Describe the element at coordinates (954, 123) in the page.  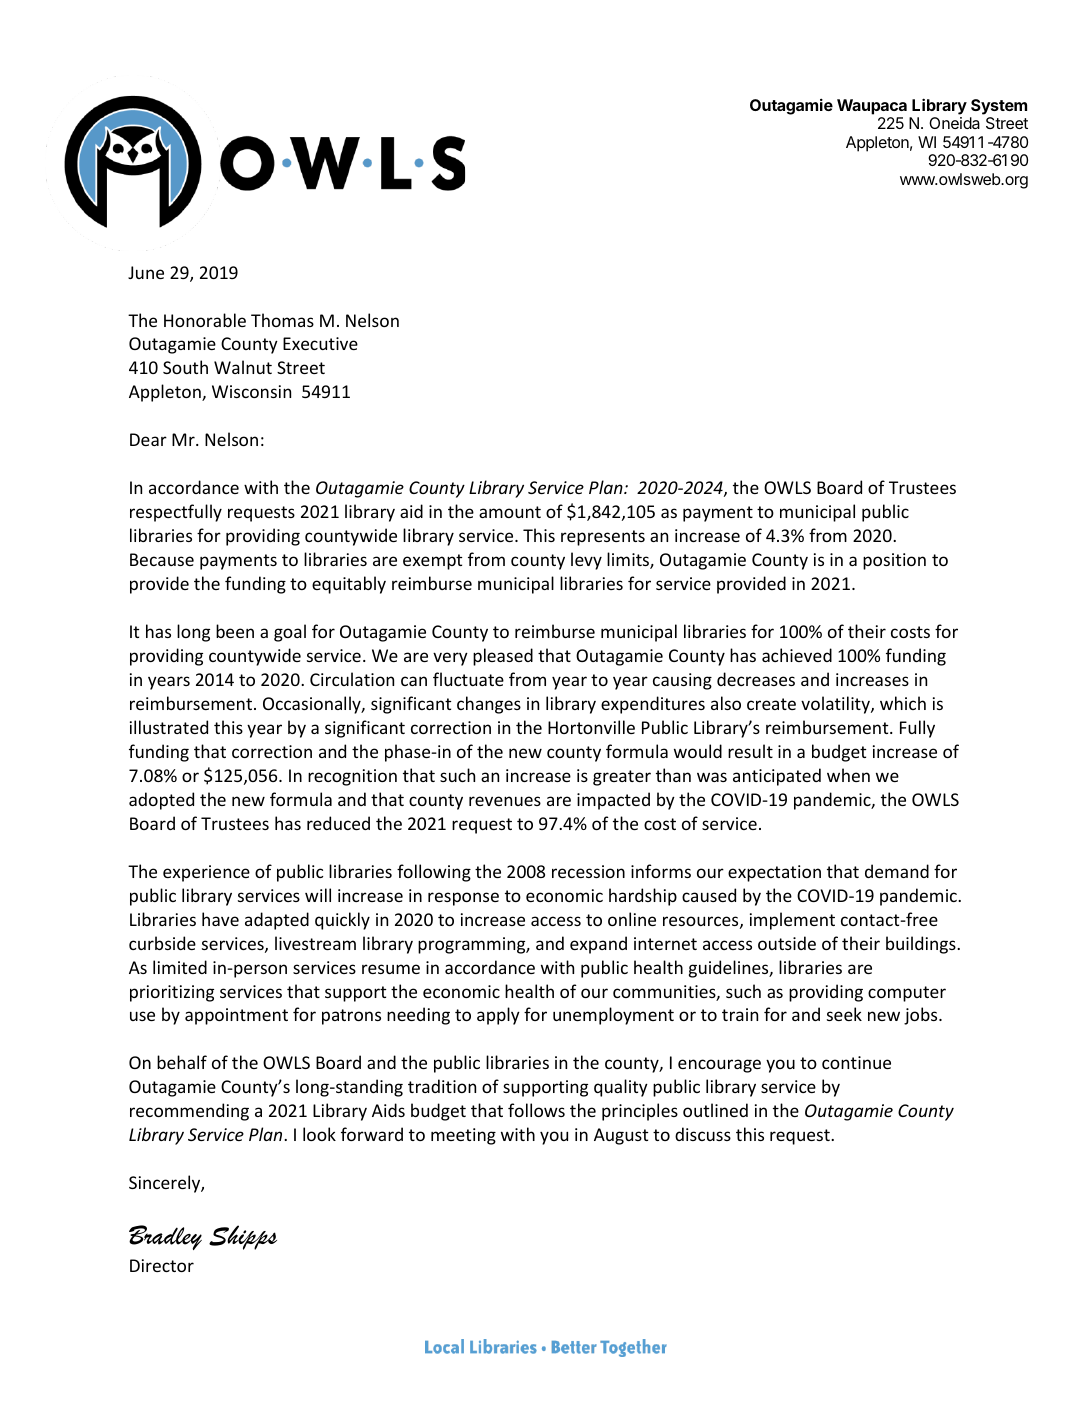
I see `Oneida` at that location.
